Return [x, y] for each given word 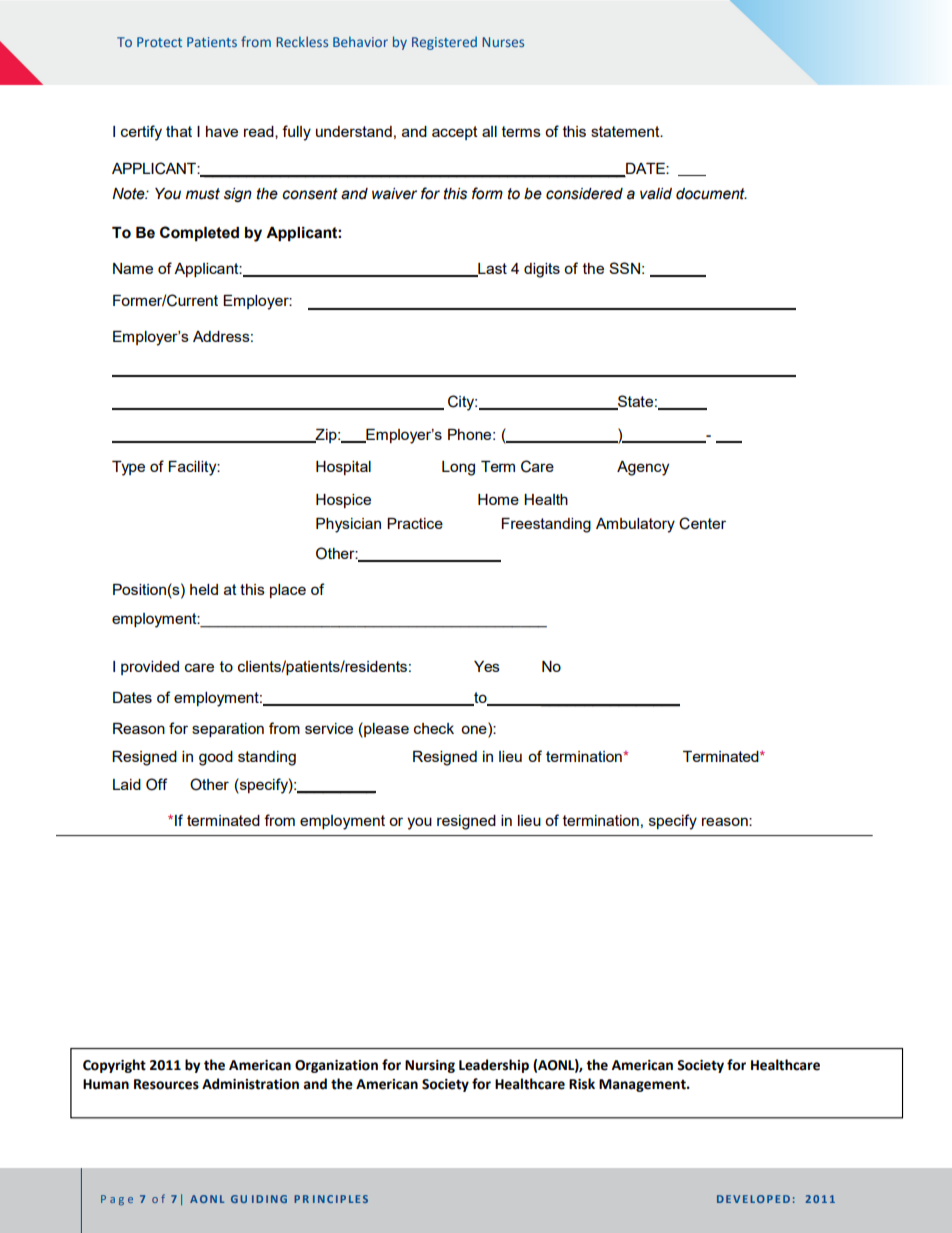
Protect [159, 42]
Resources [166, 1084]
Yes [487, 666]
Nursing [430, 1066]
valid [656, 194]
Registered [444, 43]
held [204, 589]
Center [702, 523]
